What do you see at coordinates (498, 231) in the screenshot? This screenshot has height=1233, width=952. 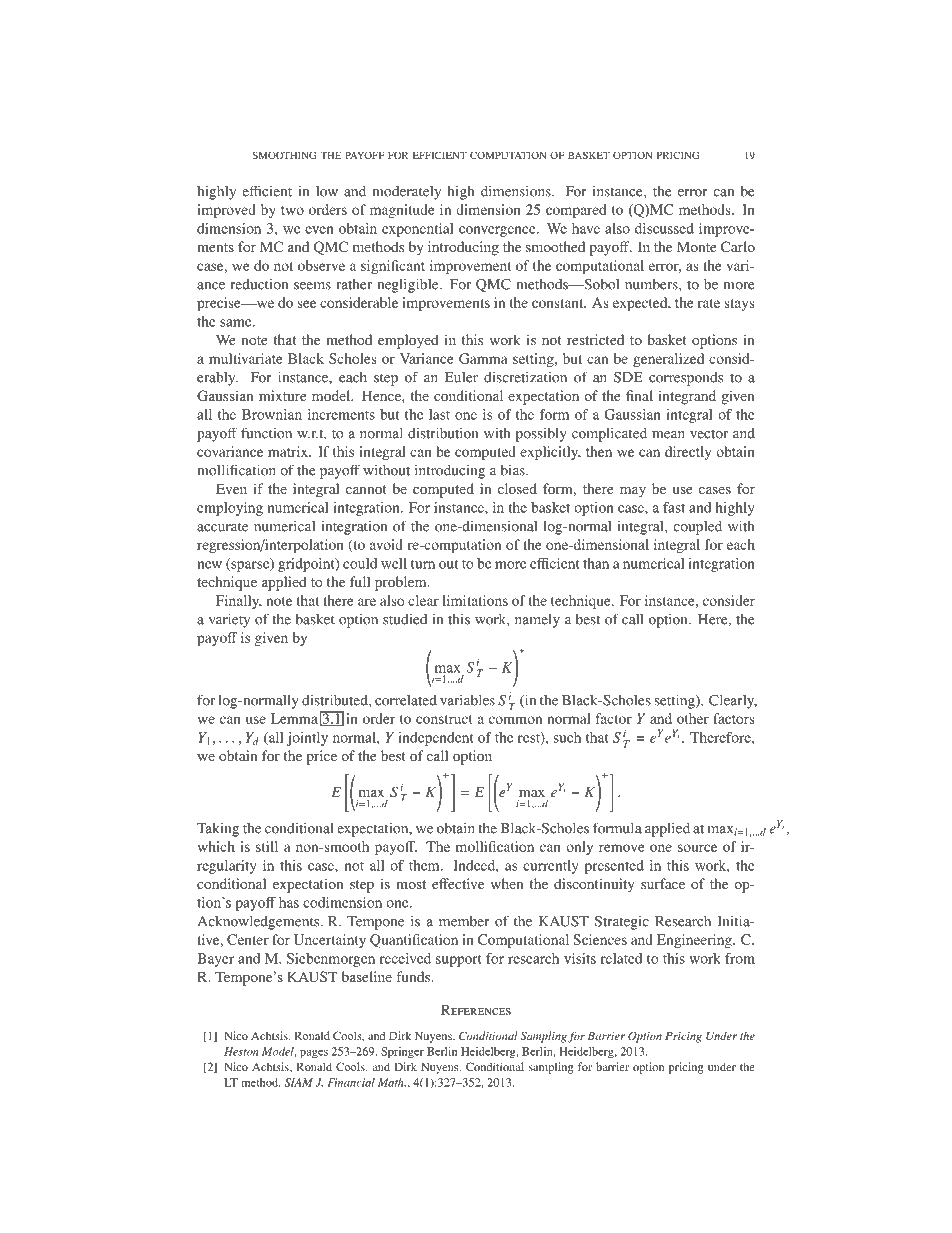 I see `convergence` at bounding box center [498, 231].
